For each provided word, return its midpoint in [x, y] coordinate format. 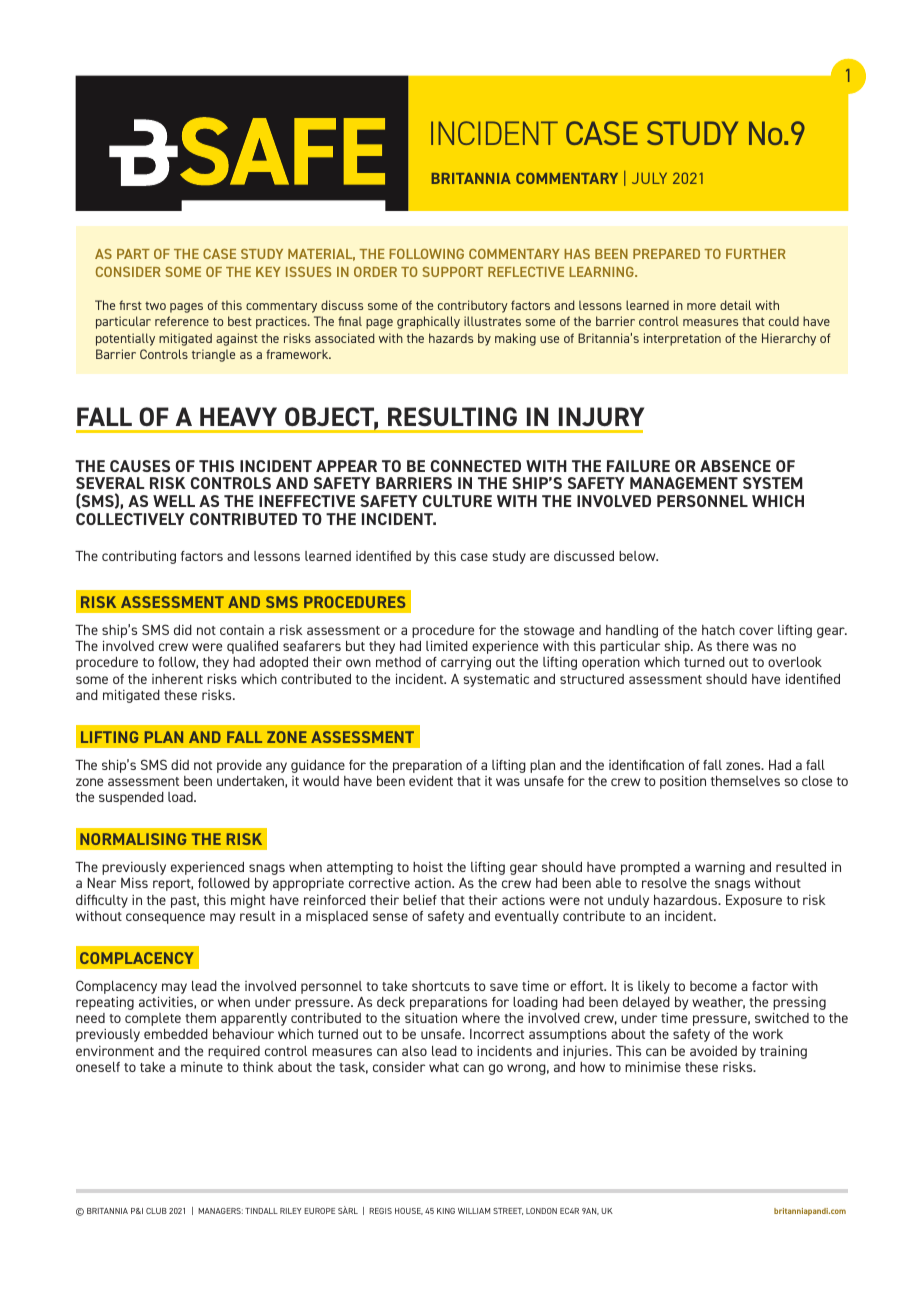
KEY [268, 272]
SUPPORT [452, 272]
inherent [177, 679]
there [732, 646]
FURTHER [756, 254]
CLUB [156, 1211]
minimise [653, 1067]
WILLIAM [474, 1211]
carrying [466, 663]
